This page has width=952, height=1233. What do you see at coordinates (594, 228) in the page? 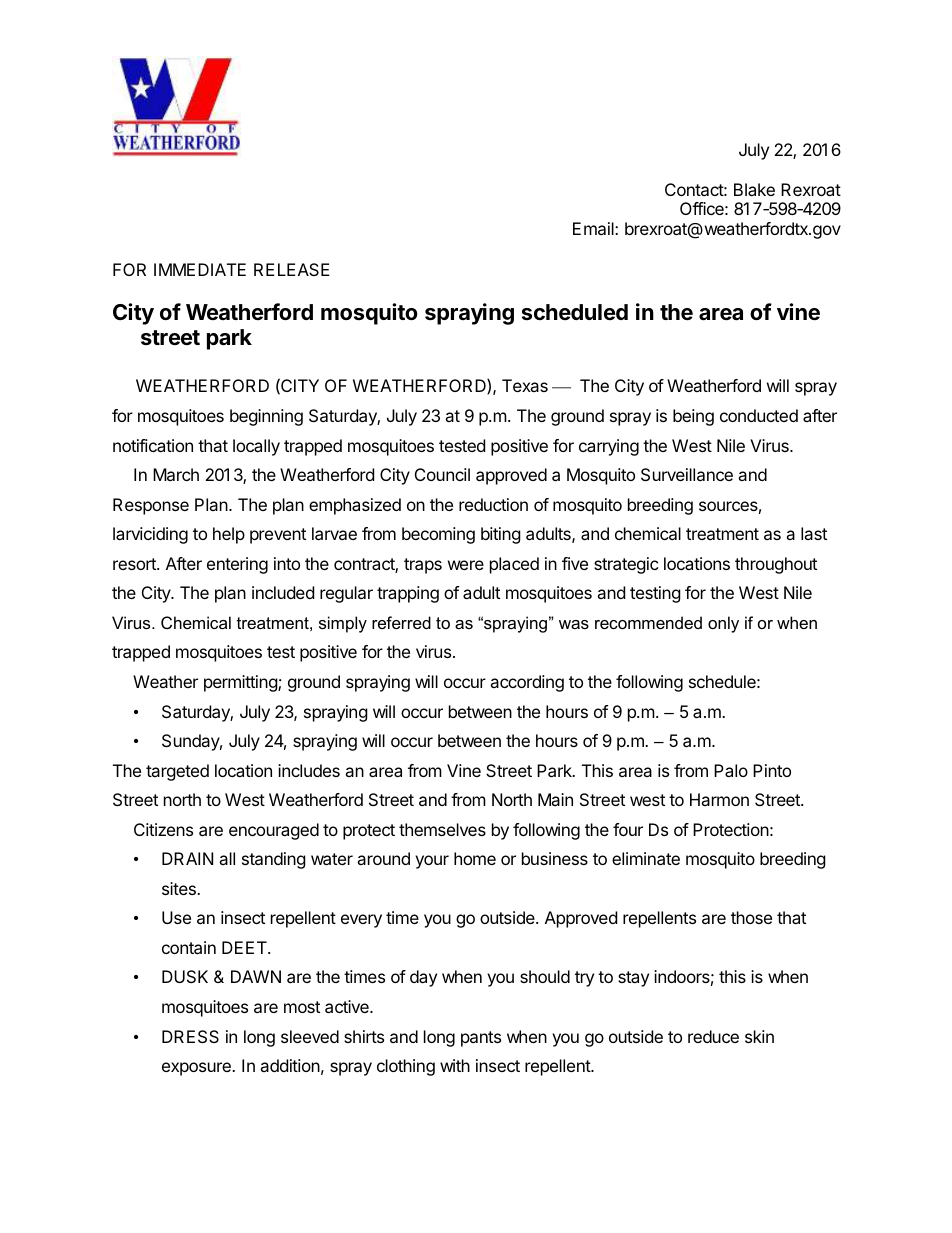
I see `Email` at bounding box center [594, 228].
